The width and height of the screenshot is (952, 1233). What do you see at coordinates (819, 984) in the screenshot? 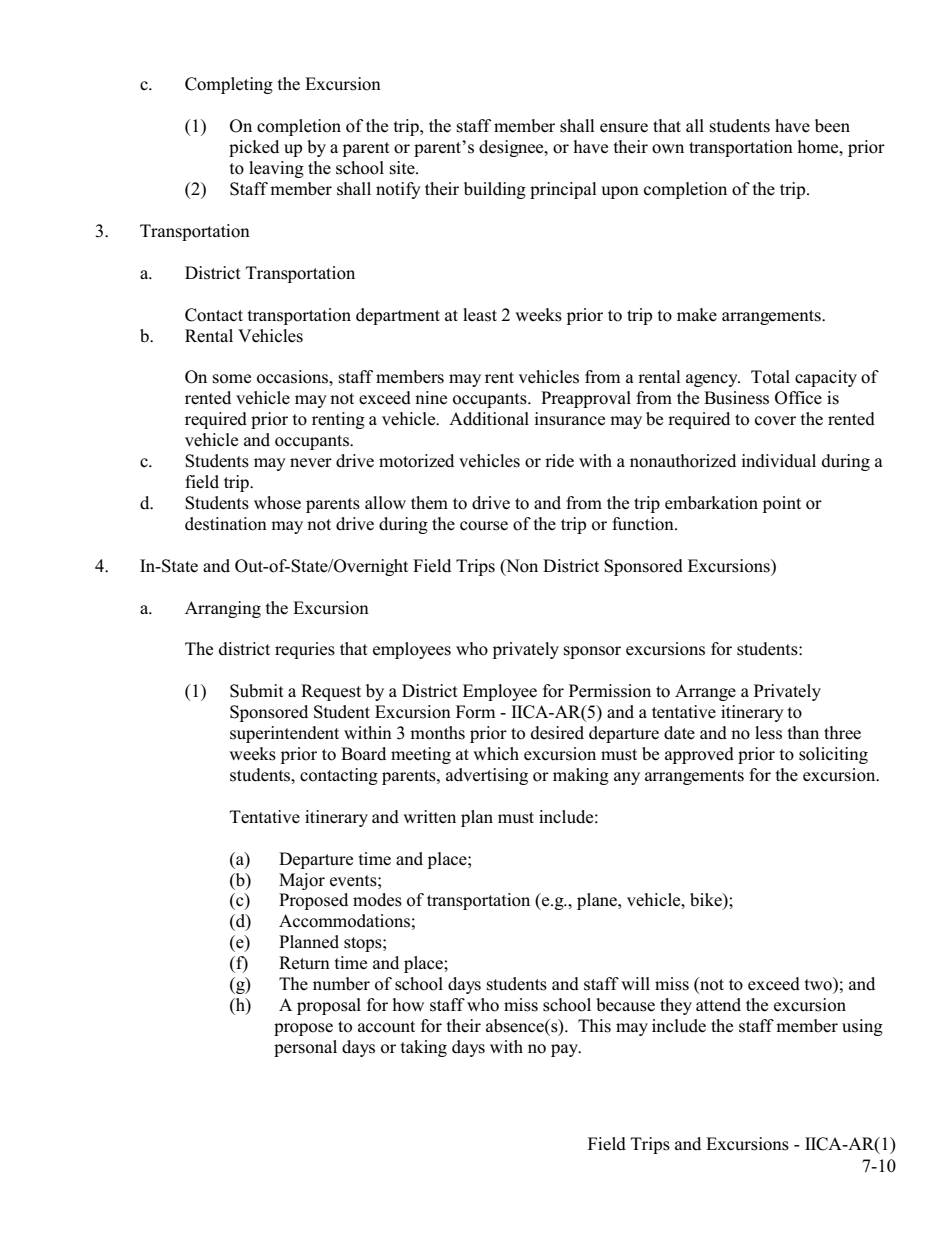
I see `two` at bounding box center [819, 984].
